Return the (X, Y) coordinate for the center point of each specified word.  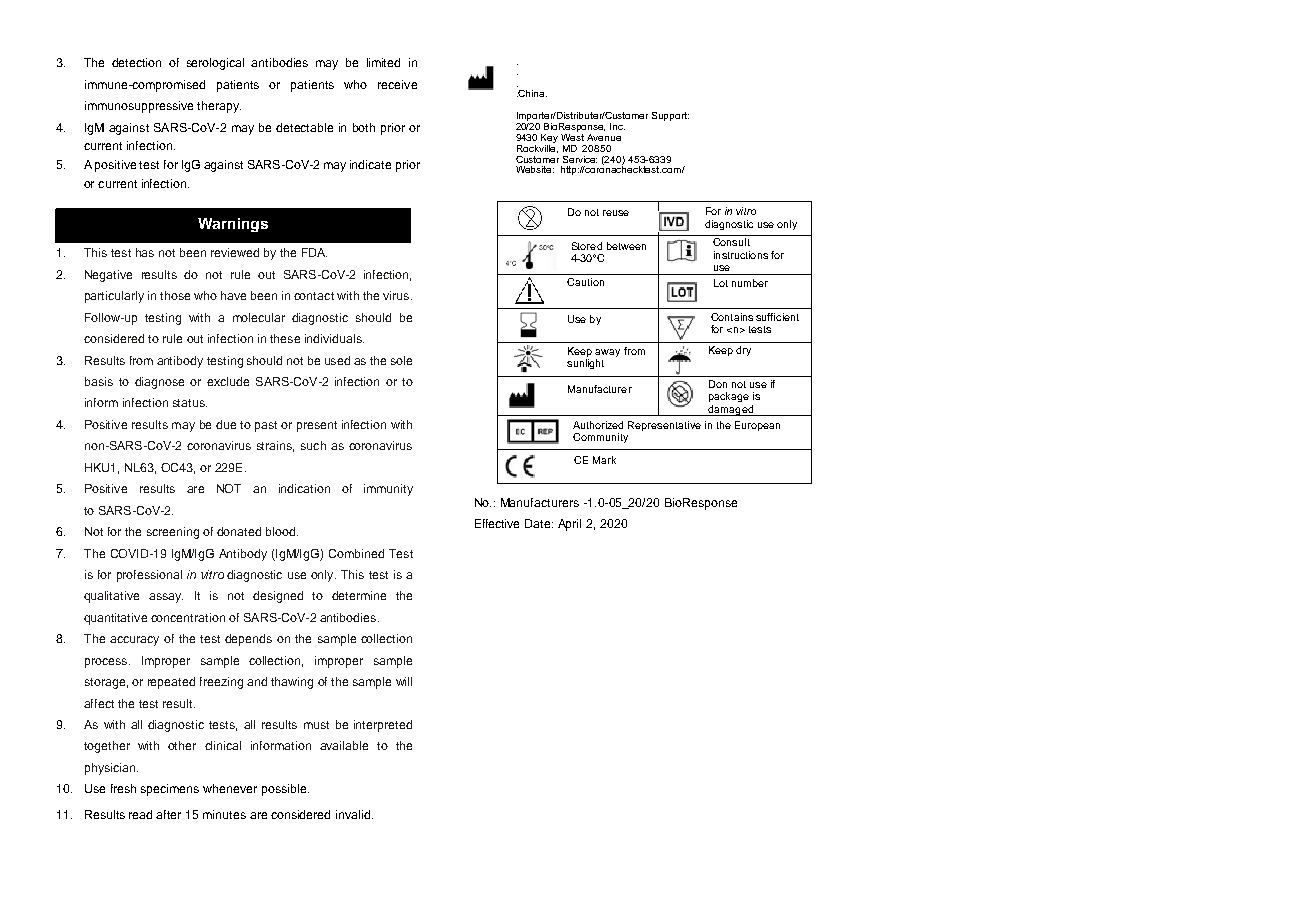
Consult (731, 242)
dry (743, 351)
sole (401, 360)
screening (173, 533)
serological (215, 64)
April (569, 525)
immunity (388, 490)
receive (397, 84)
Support (670, 116)
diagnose (159, 383)
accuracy (134, 641)
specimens (170, 790)
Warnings (233, 225)
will (404, 681)
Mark (604, 460)
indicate (370, 164)
